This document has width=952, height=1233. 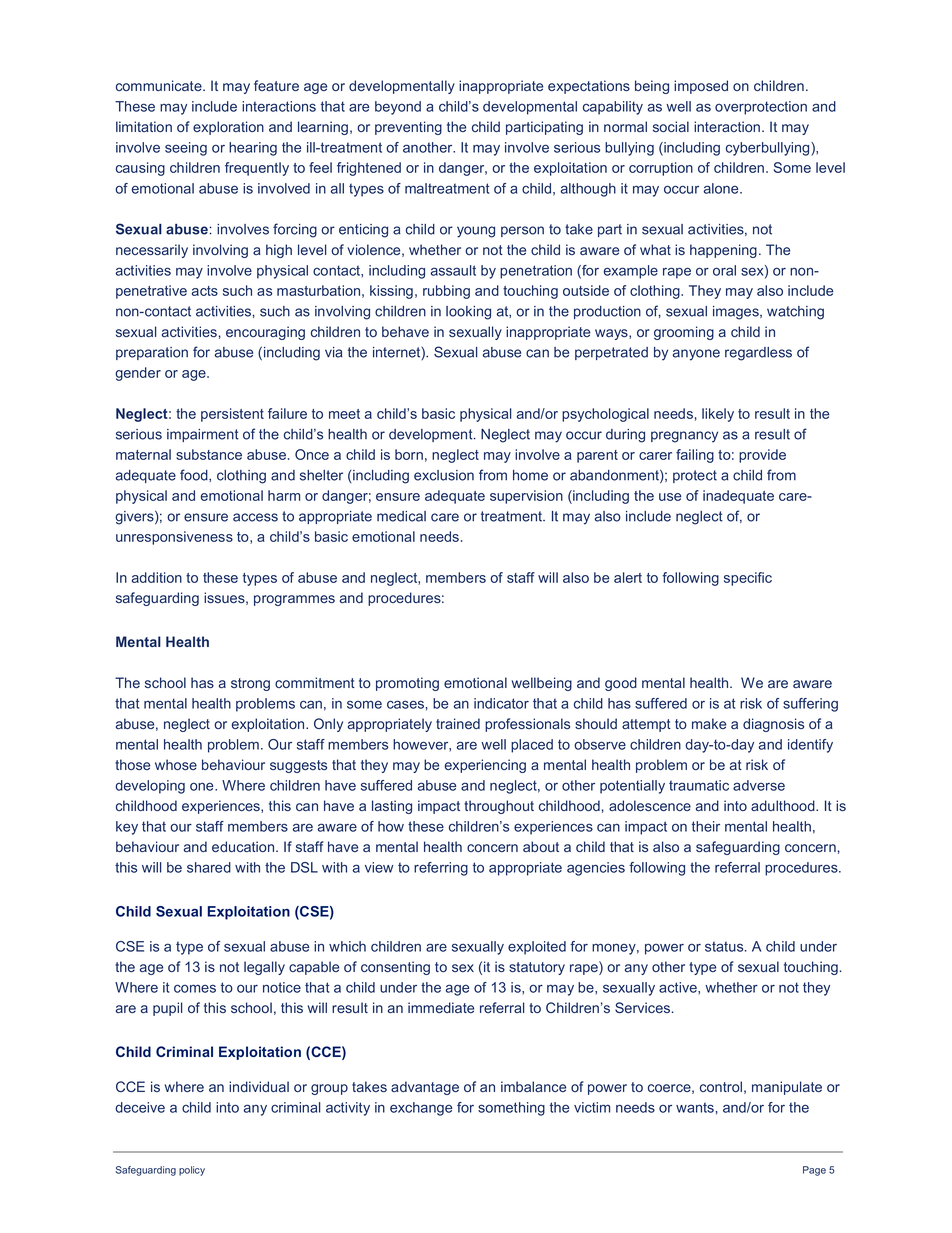 I want to click on preventing, so click(x=408, y=128).
